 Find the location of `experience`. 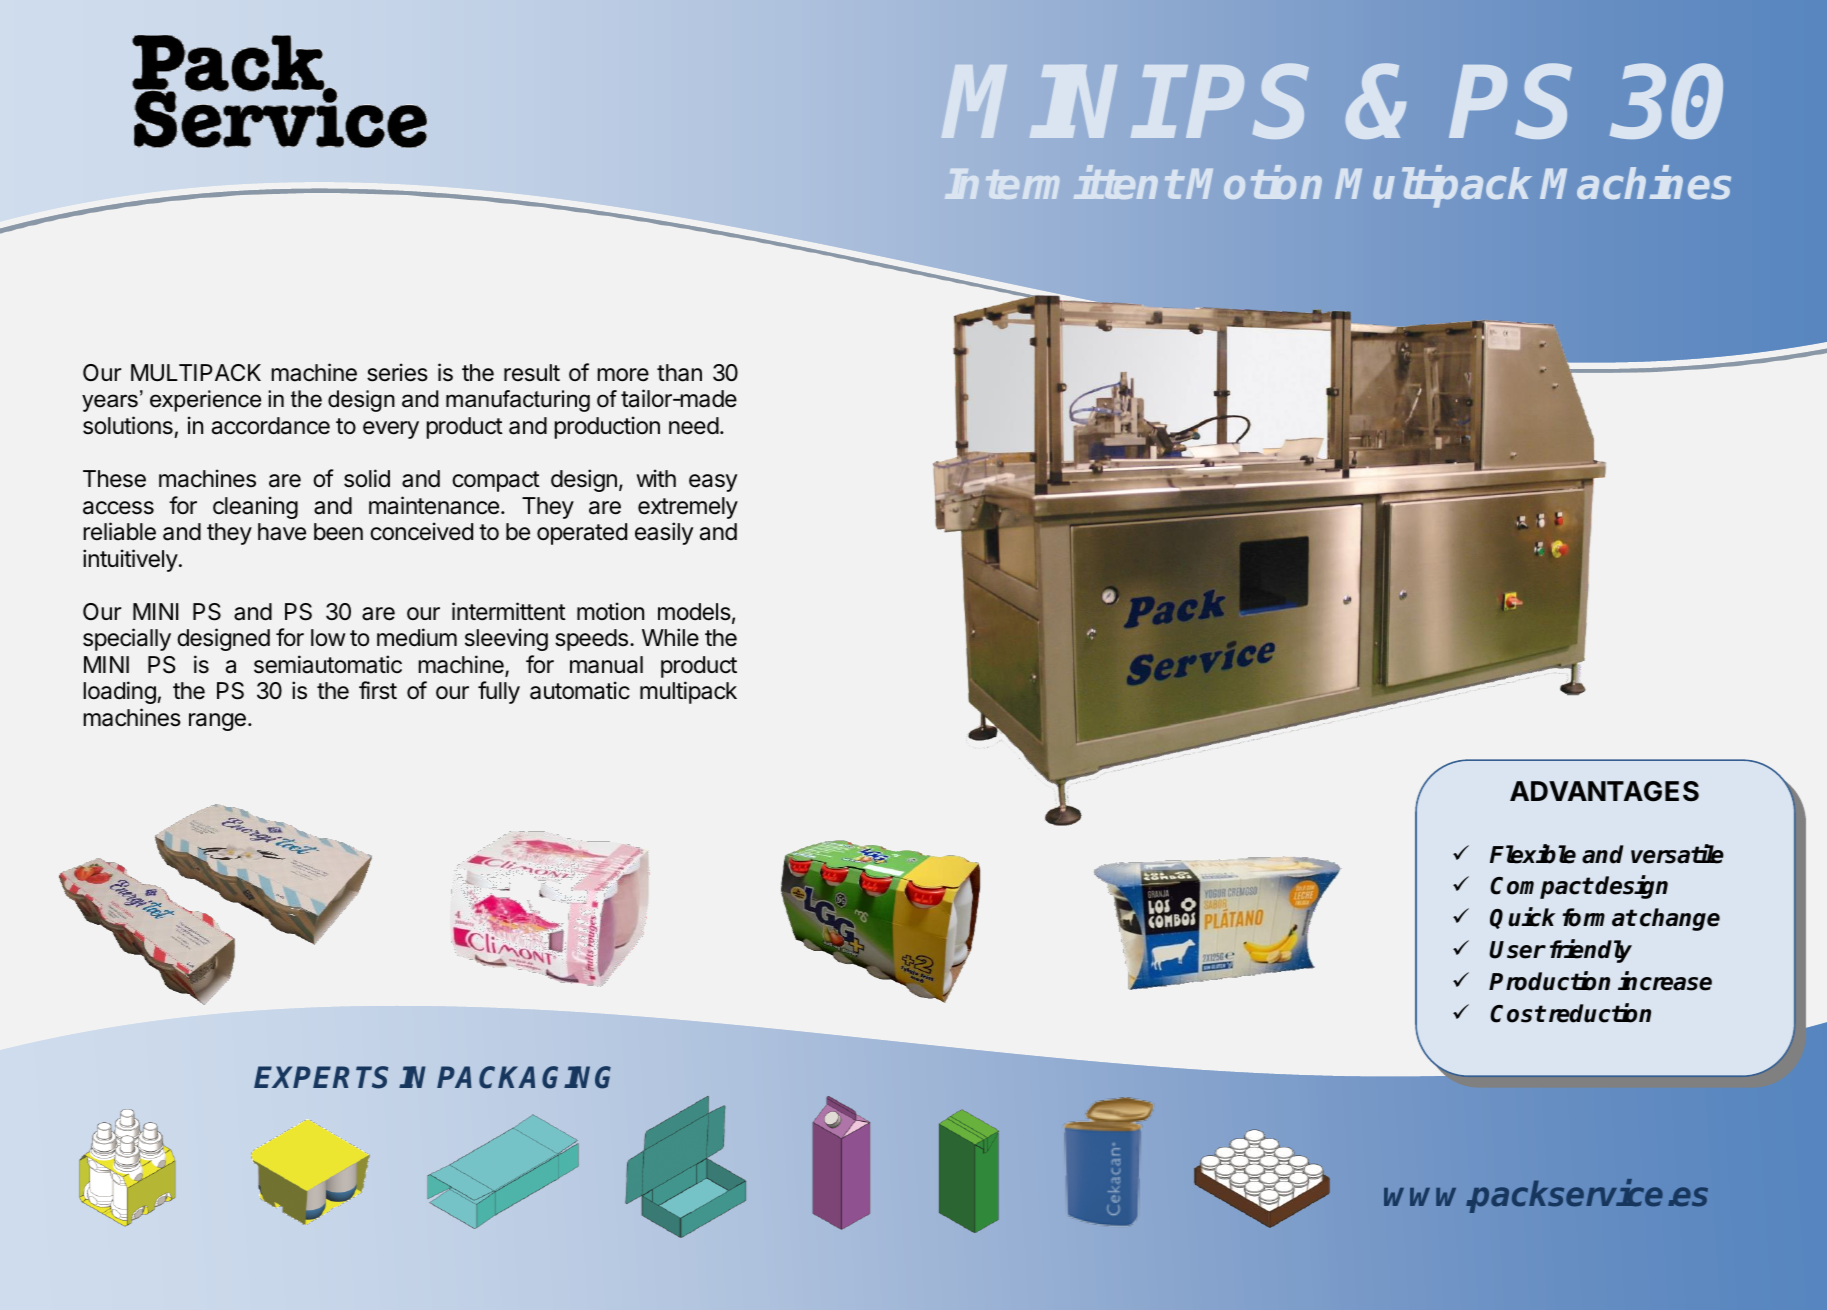

experience is located at coordinates (205, 401).
